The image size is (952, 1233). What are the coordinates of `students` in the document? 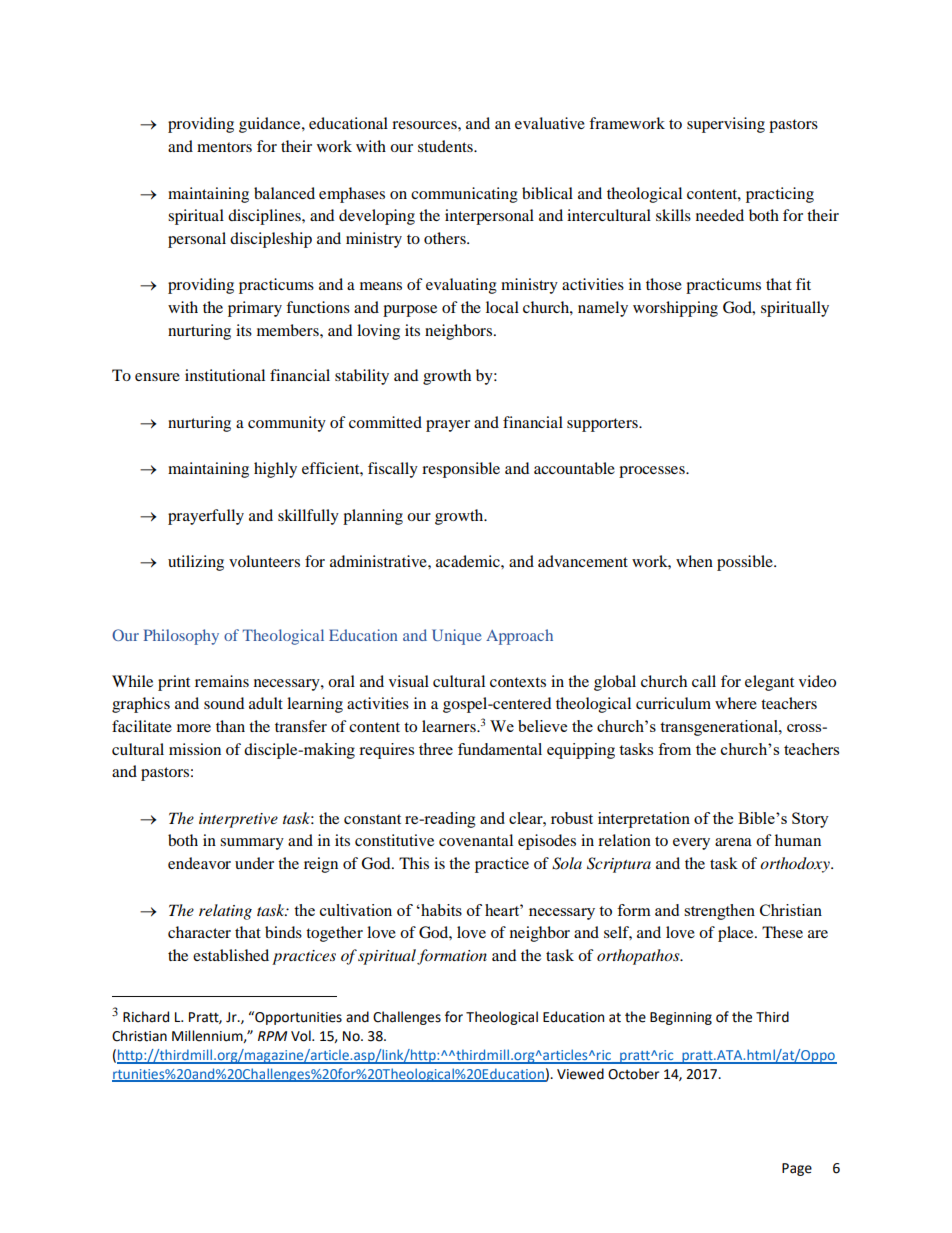 It's located at (446, 146).
